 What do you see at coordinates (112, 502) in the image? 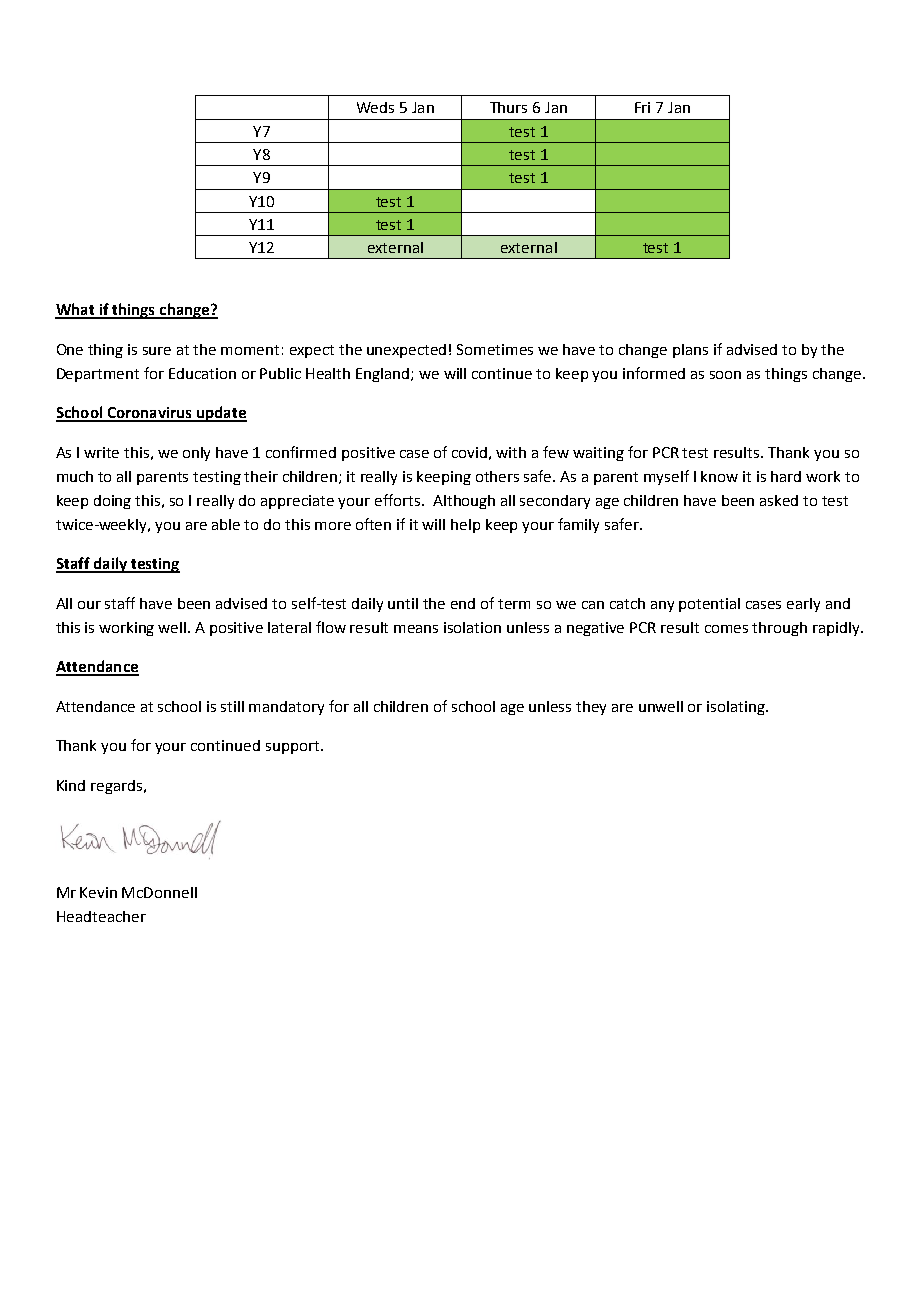
I see `doing` at bounding box center [112, 502].
